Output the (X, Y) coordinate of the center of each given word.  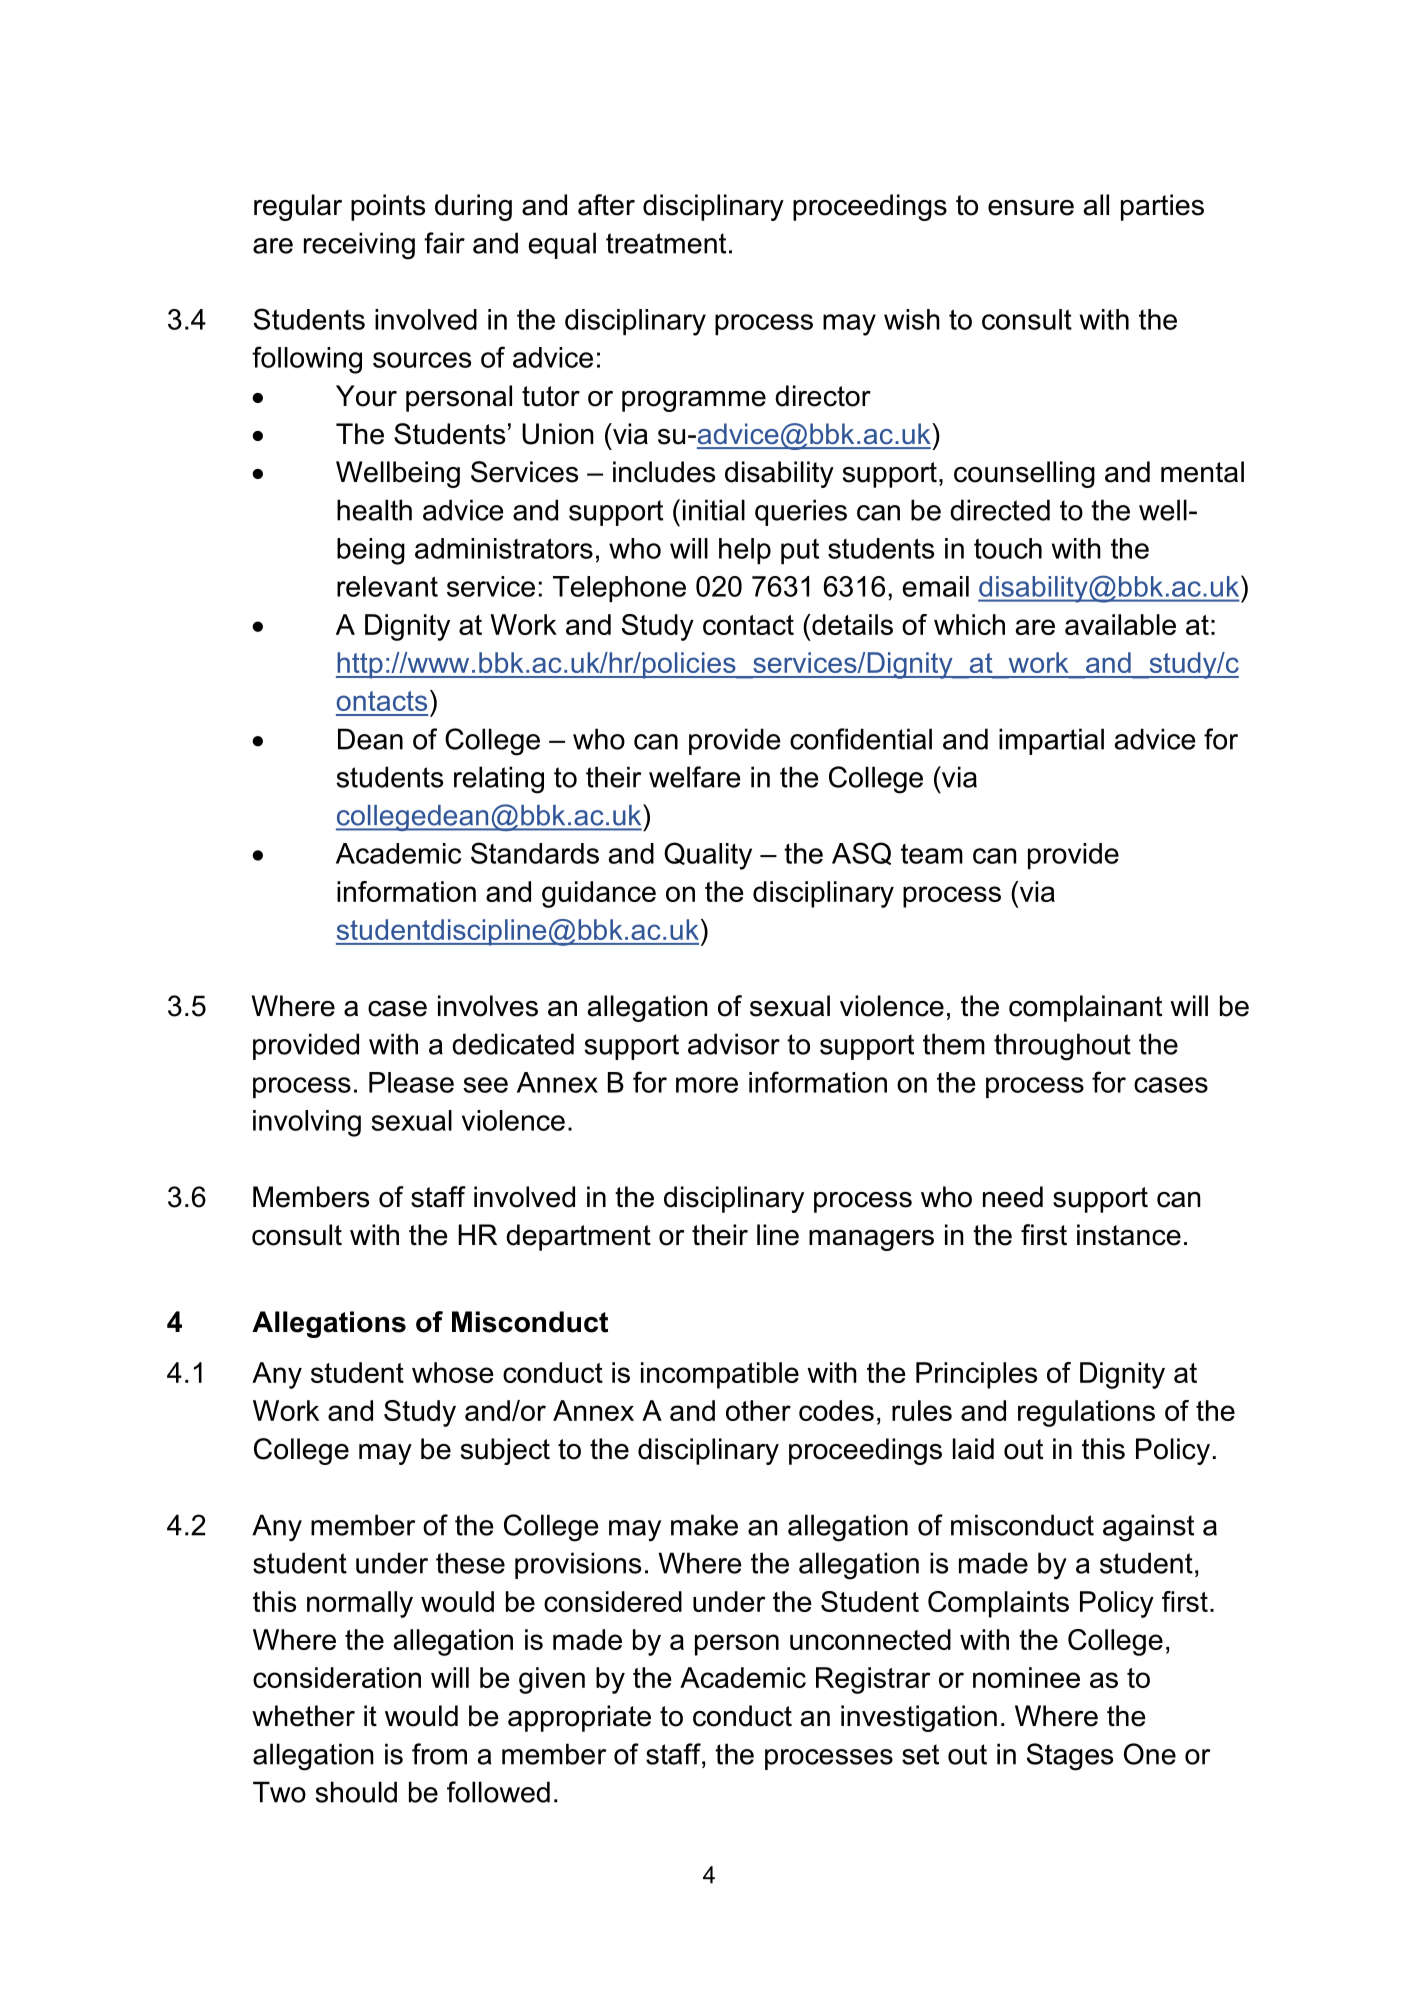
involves (488, 1006)
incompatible (720, 1375)
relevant (387, 586)
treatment (666, 243)
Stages (1070, 1757)
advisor (734, 1044)
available (1120, 624)
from (439, 1754)
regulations (1086, 1413)
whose (453, 1372)
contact (748, 625)
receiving (359, 246)
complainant (1085, 1008)
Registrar (873, 1680)
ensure (1031, 208)
